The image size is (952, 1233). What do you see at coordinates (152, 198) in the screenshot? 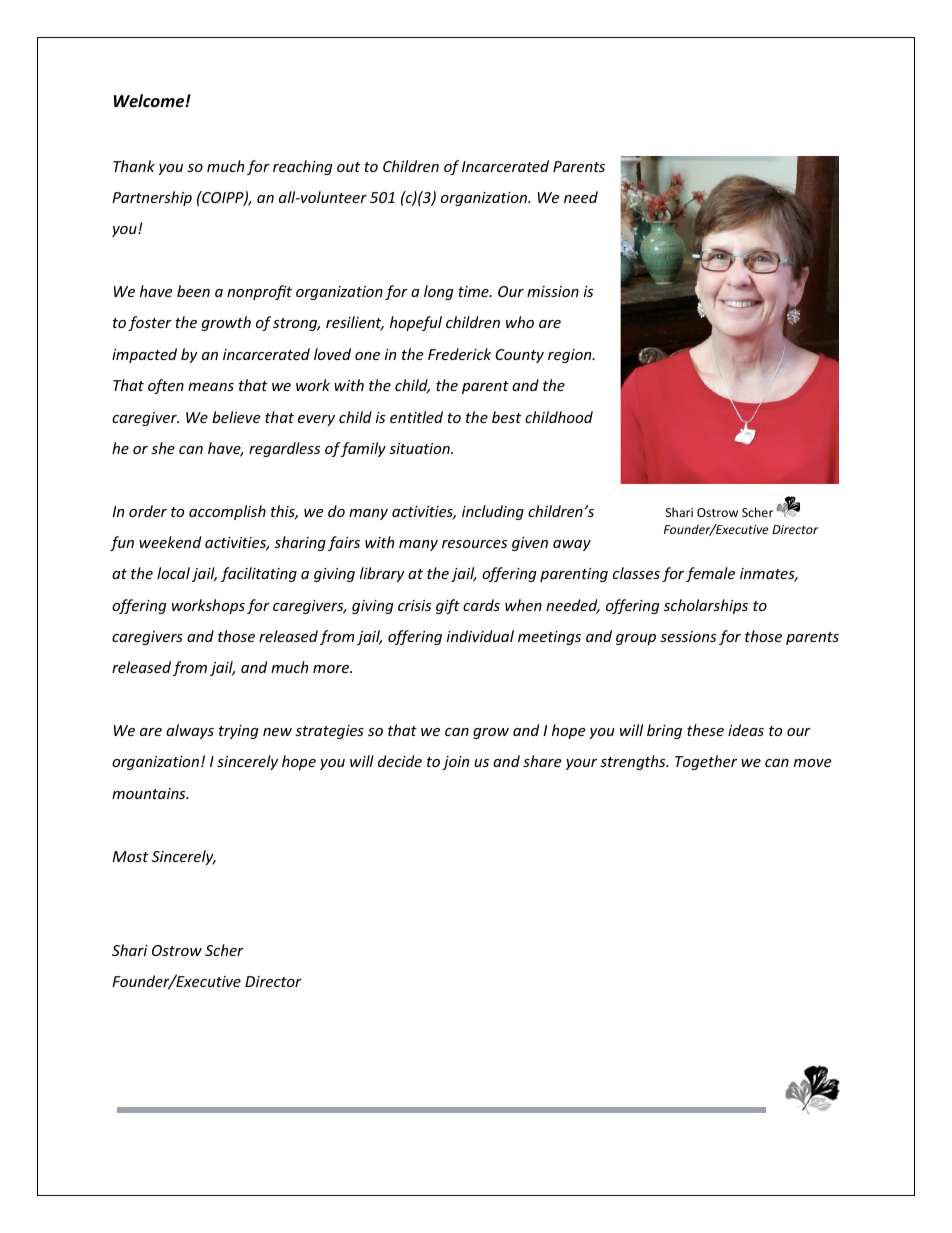
I see `Partnership` at bounding box center [152, 198].
